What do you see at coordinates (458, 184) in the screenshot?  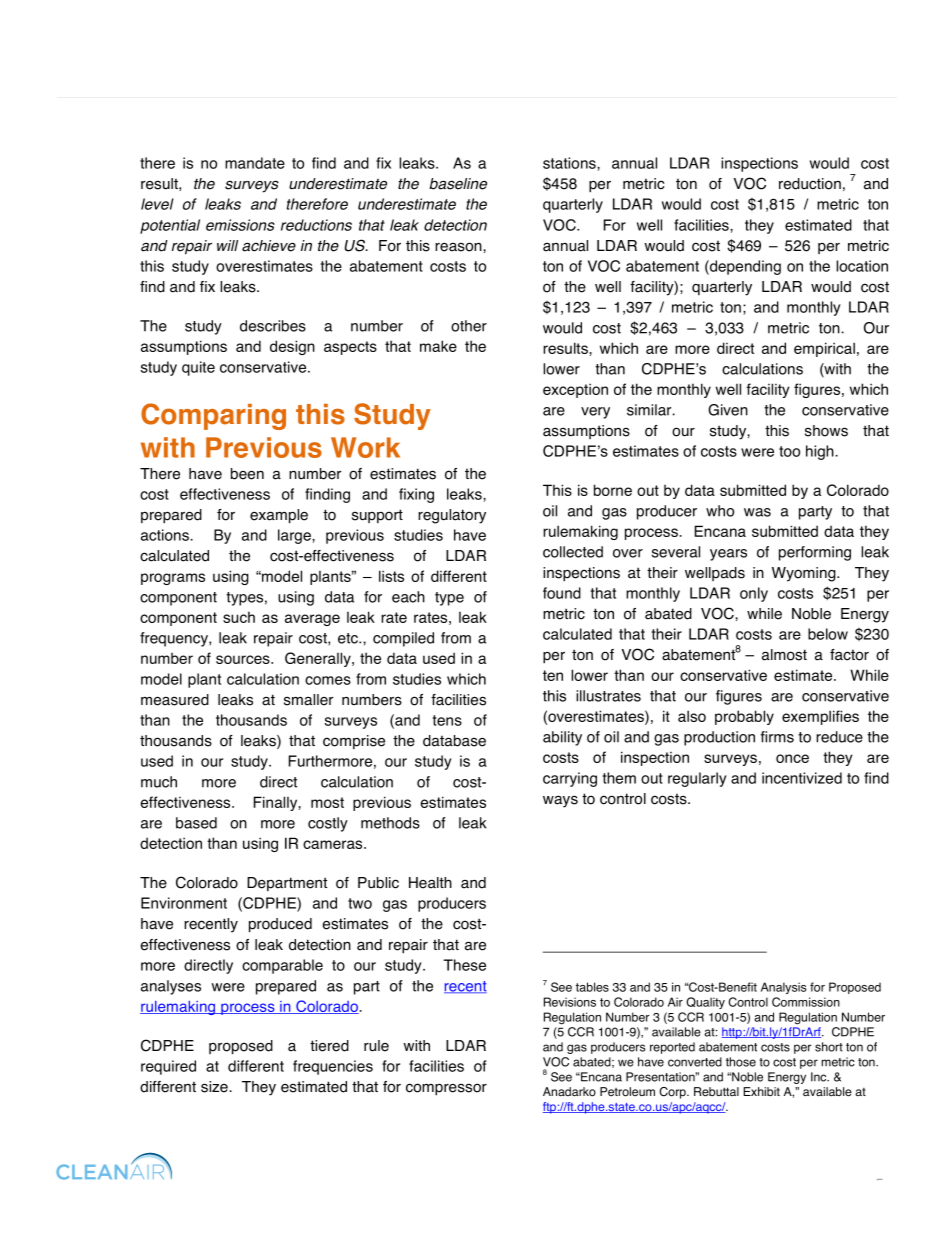 I see `baseline` at bounding box center [458, 184].
